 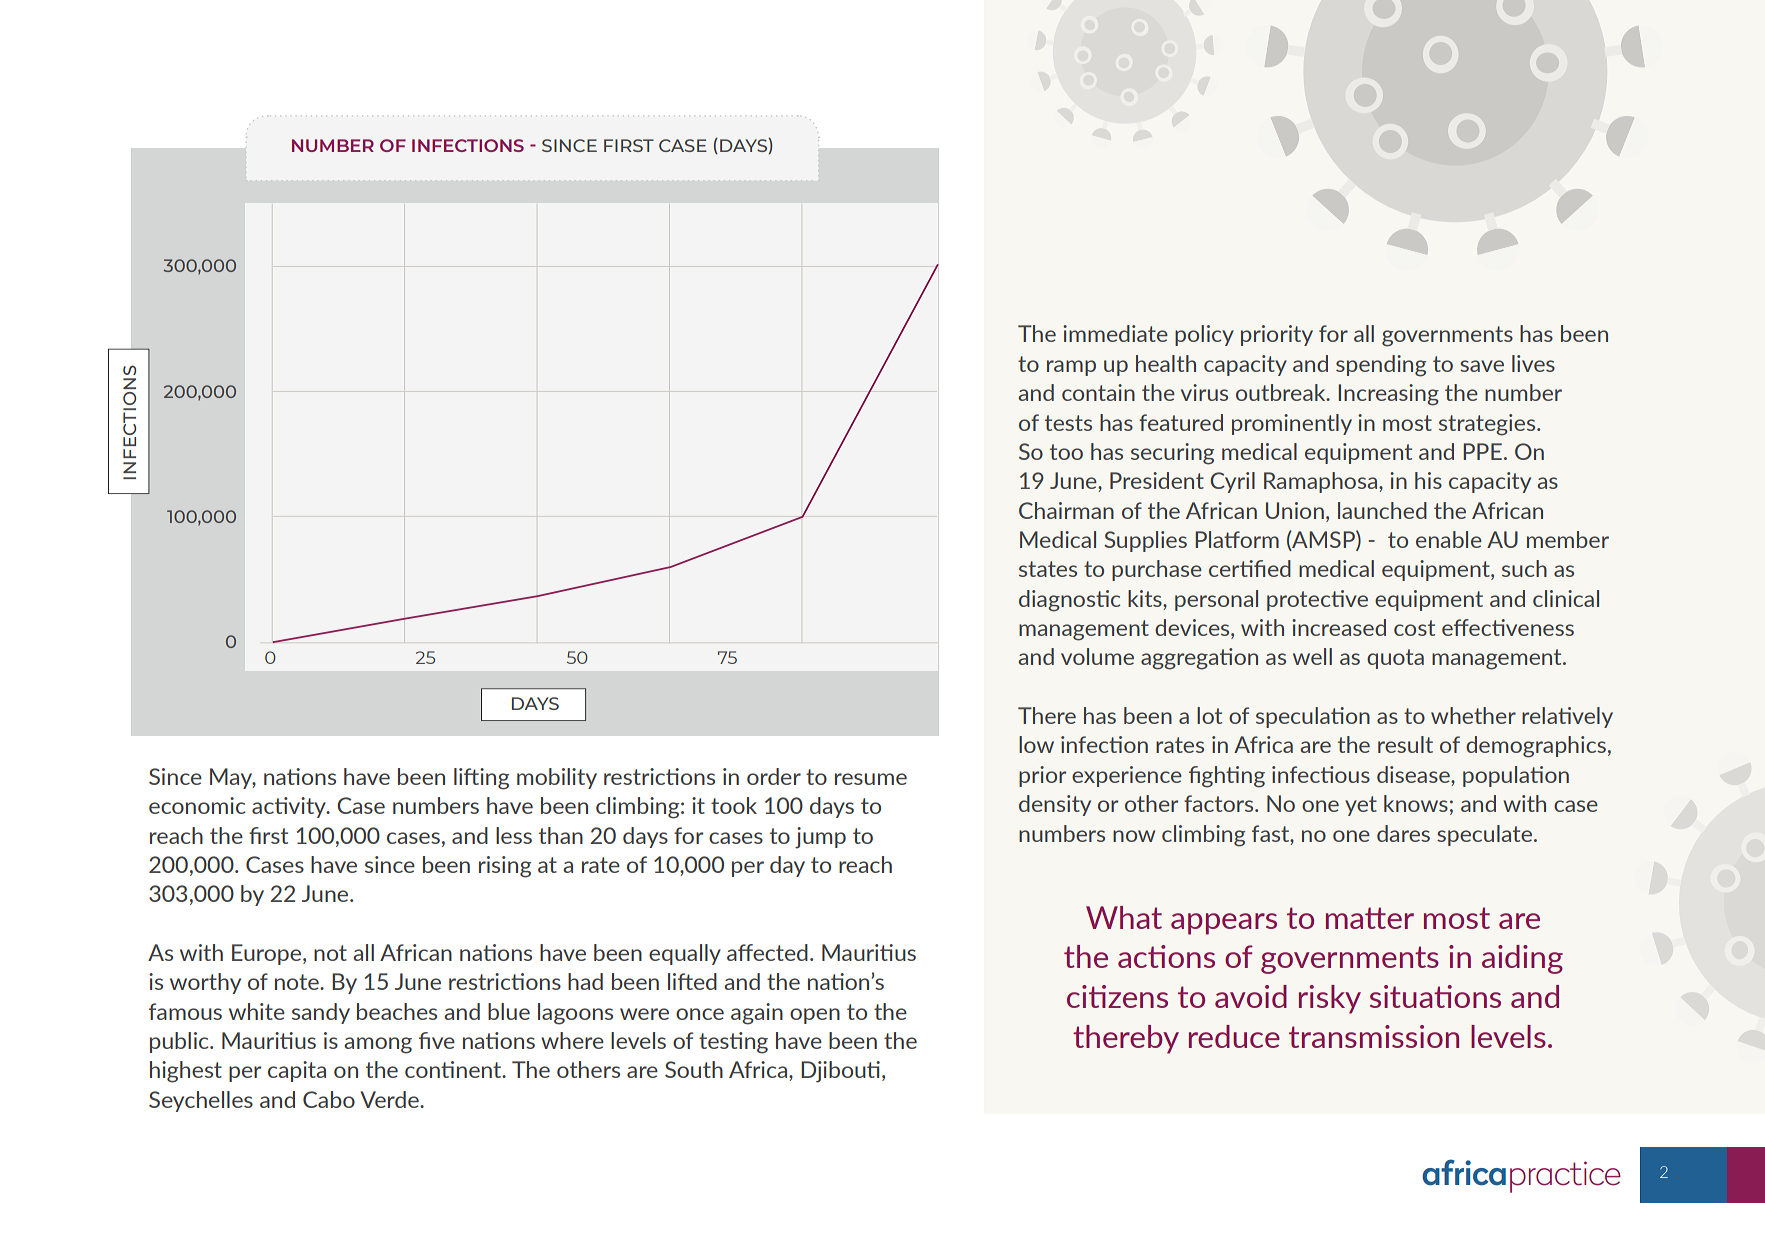 What do you see at coordinates (290, 807) in the document?
I see `activity` at bounding box center [290, 807].
